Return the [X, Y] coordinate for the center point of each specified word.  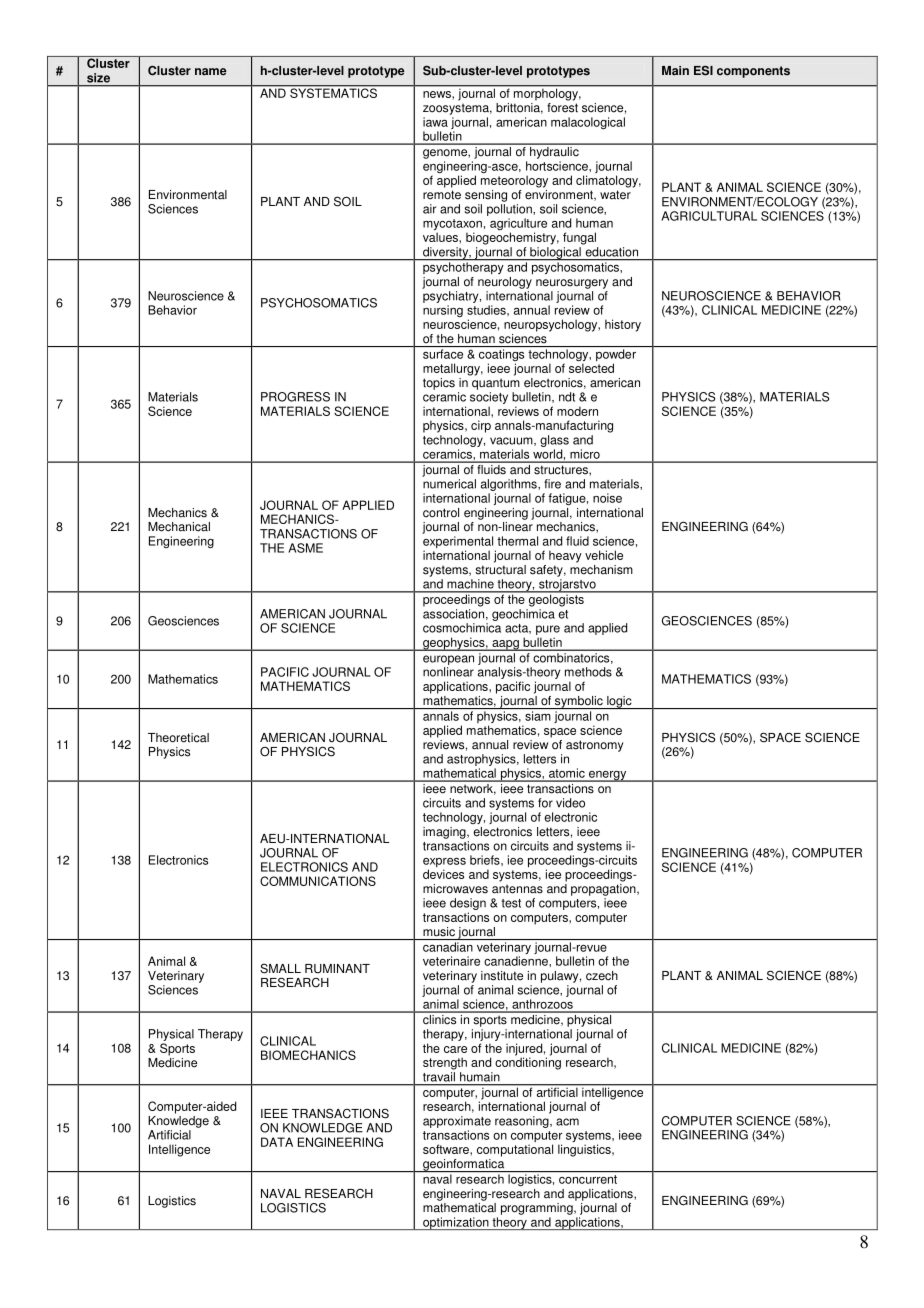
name [211, 72]
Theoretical [178, 738]
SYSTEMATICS [333, 92]
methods [588, 672]
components [753, 72]
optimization [456, 1223]
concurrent [588, 1179]
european [448, 660]
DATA [277, 1142]
